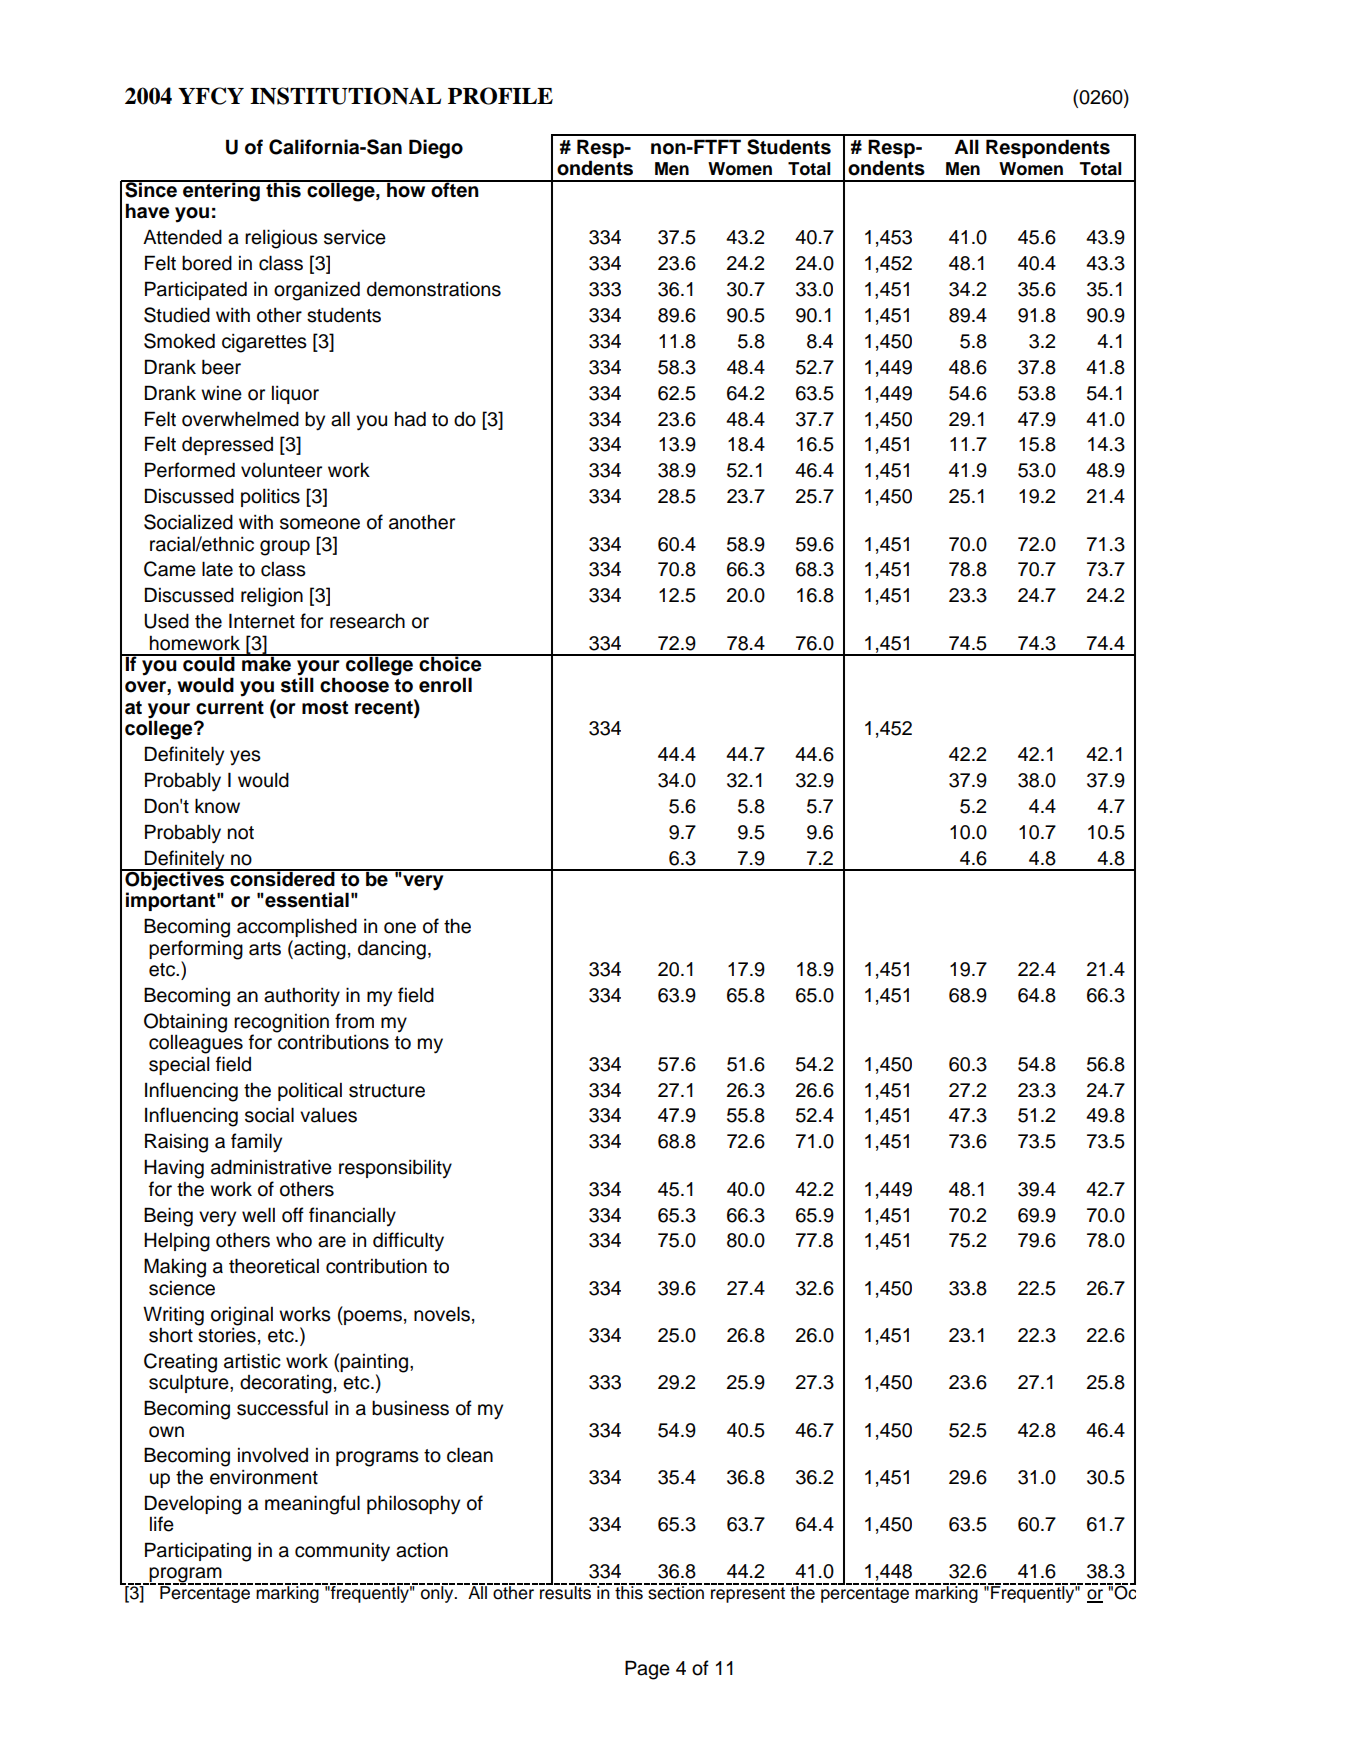 This page has width=1362, height=1763. What do you see at coordinates (500, 96) in the page?
I see `PROFILE` at bounding box center [500, 96].
